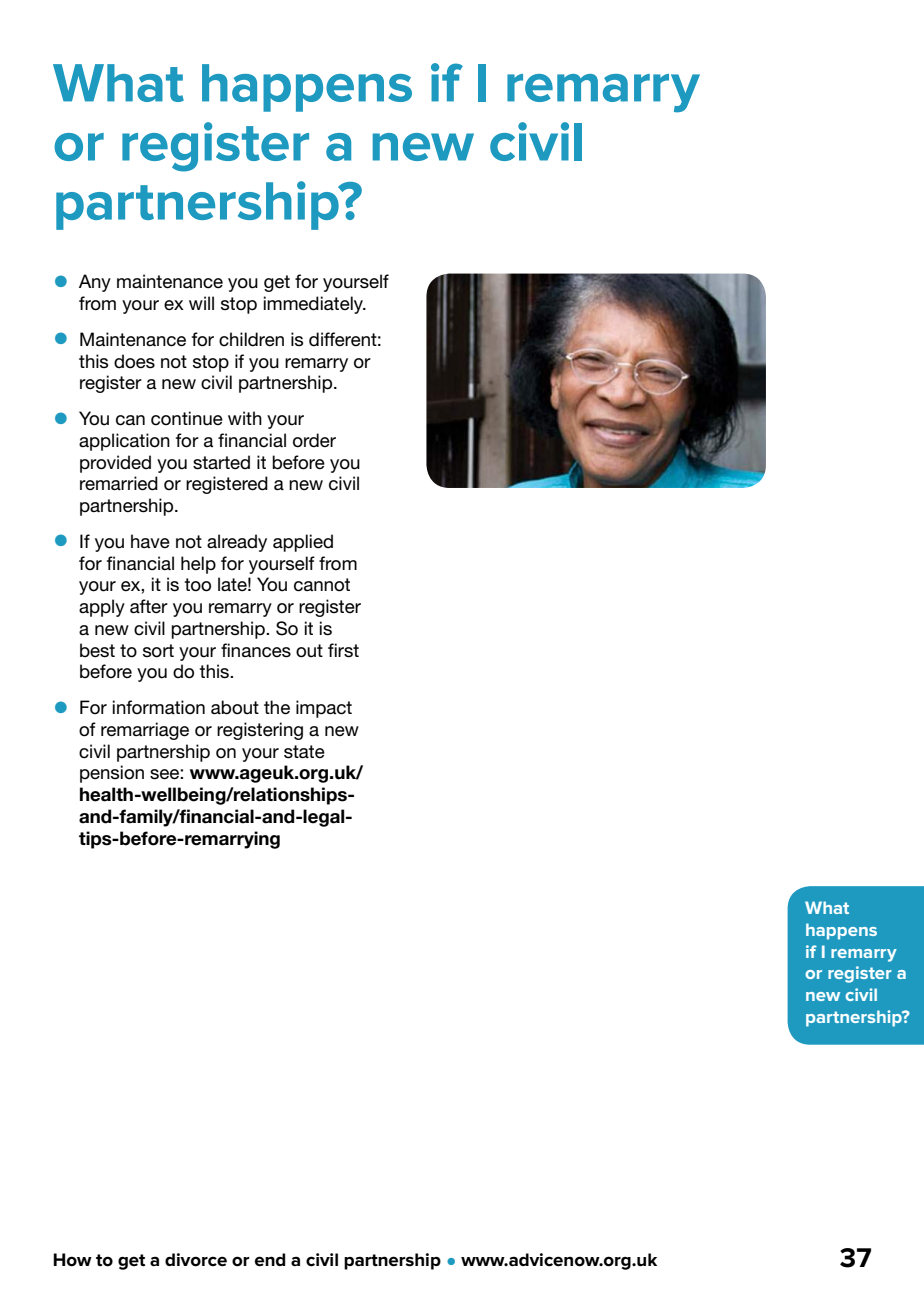 Image resolution: width=924 pixels, height=1308 pixels. What do you see at coordinates (201, 303) in the screenshot?
I see `will` at bounding box center [201, 303].
